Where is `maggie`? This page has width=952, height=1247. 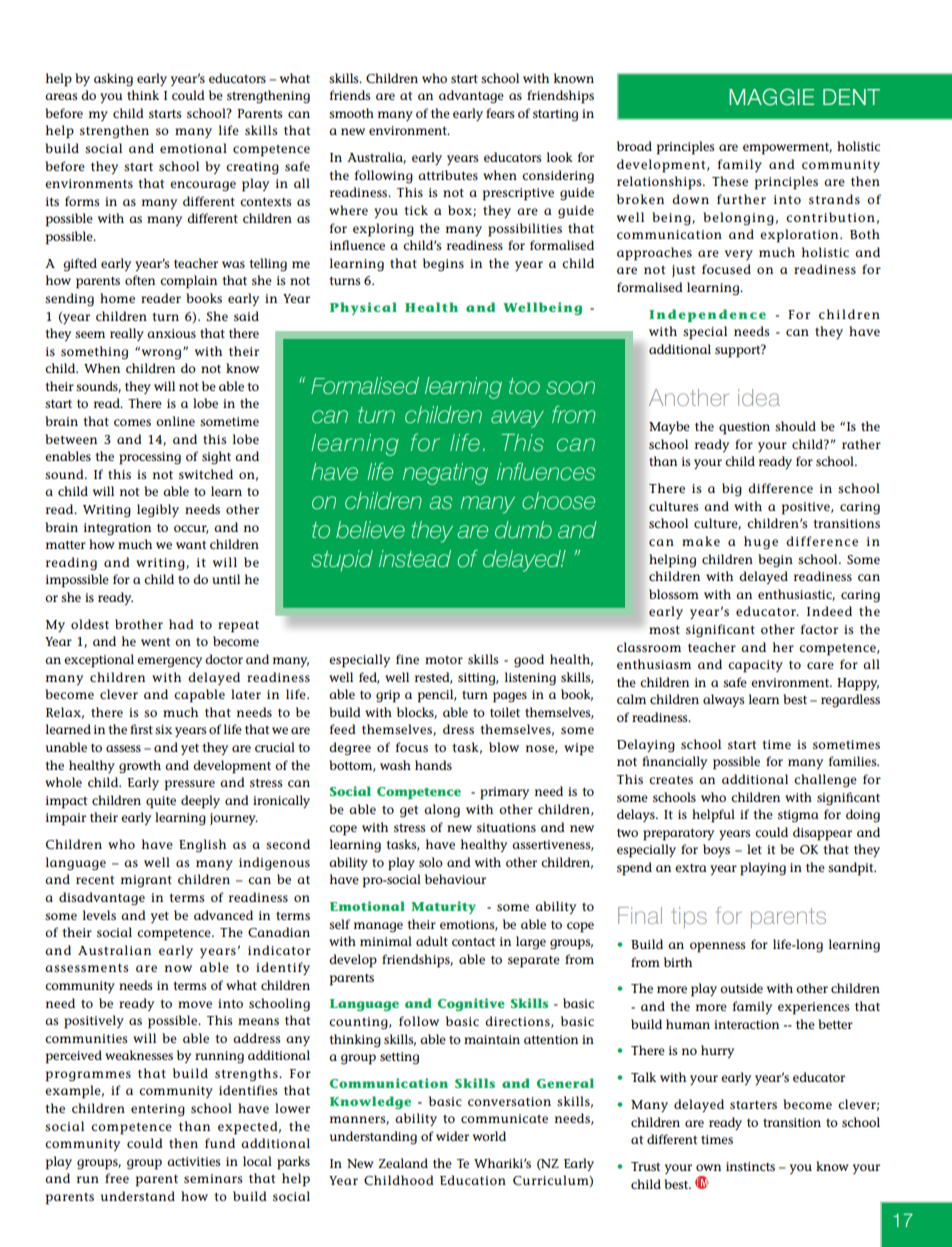
maggie is located at coordinates (771, 97).
